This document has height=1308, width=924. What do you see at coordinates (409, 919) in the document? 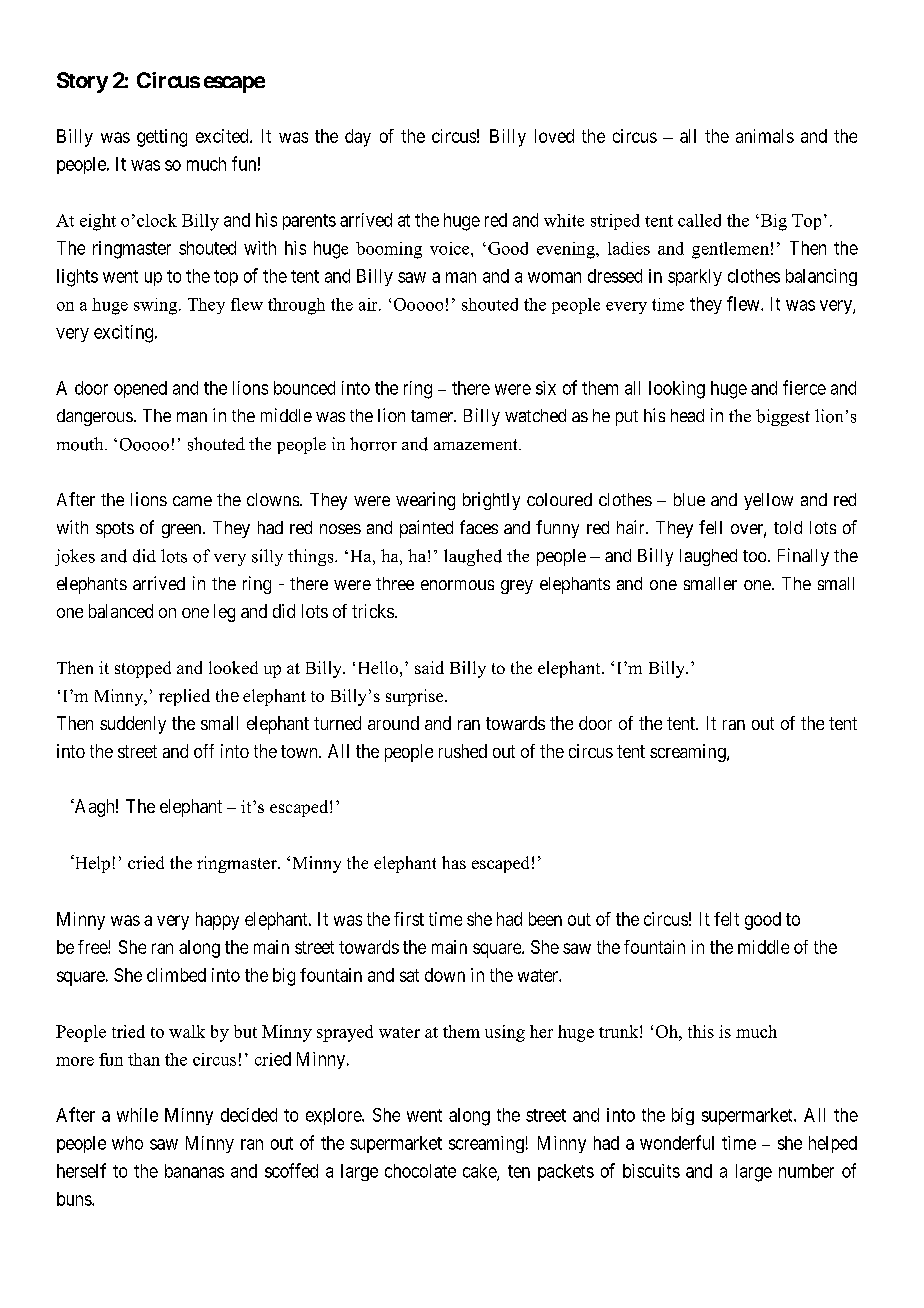
I see `first` at bounding box center [409, 919].
